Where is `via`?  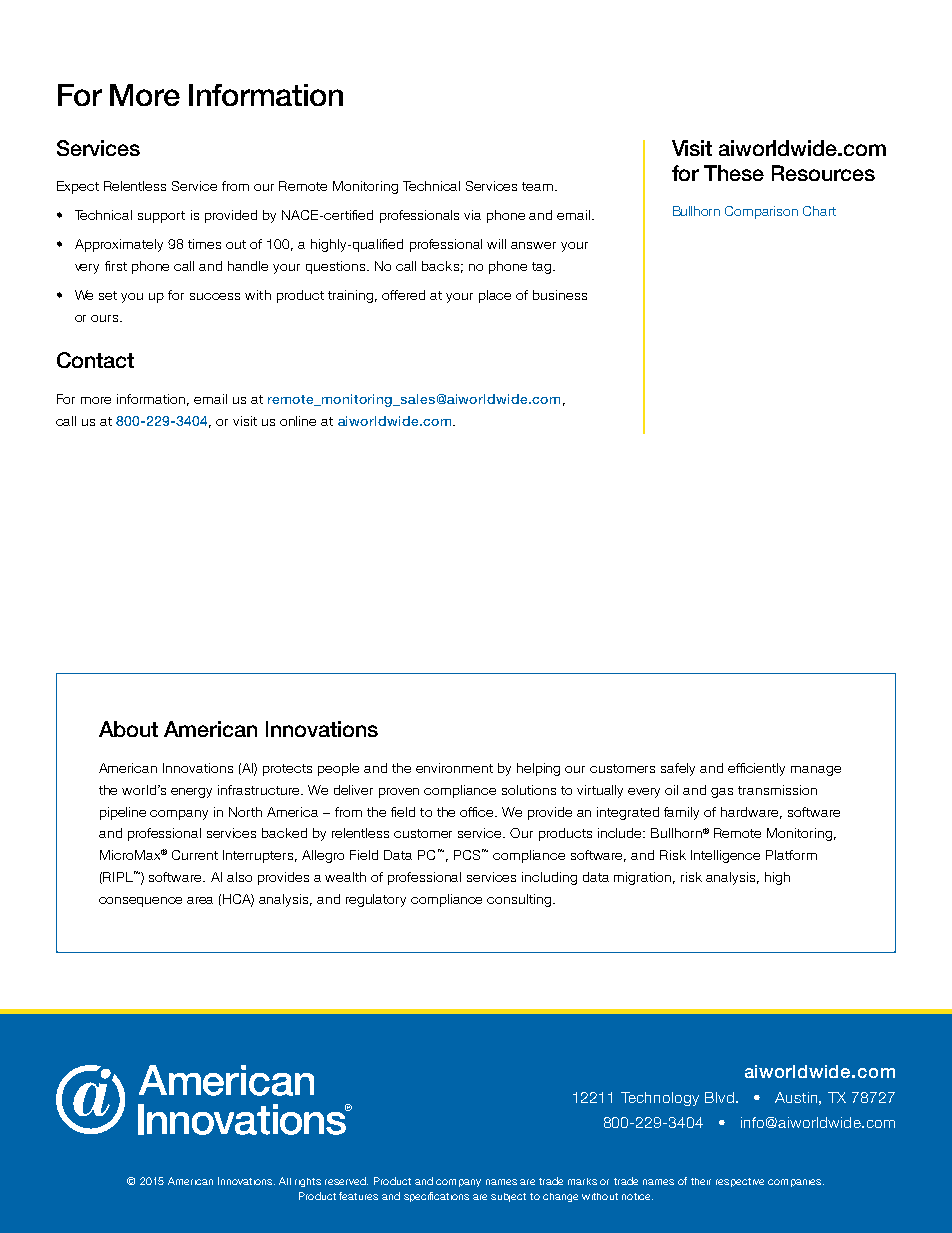
via is located at coordinates (472, 215).
